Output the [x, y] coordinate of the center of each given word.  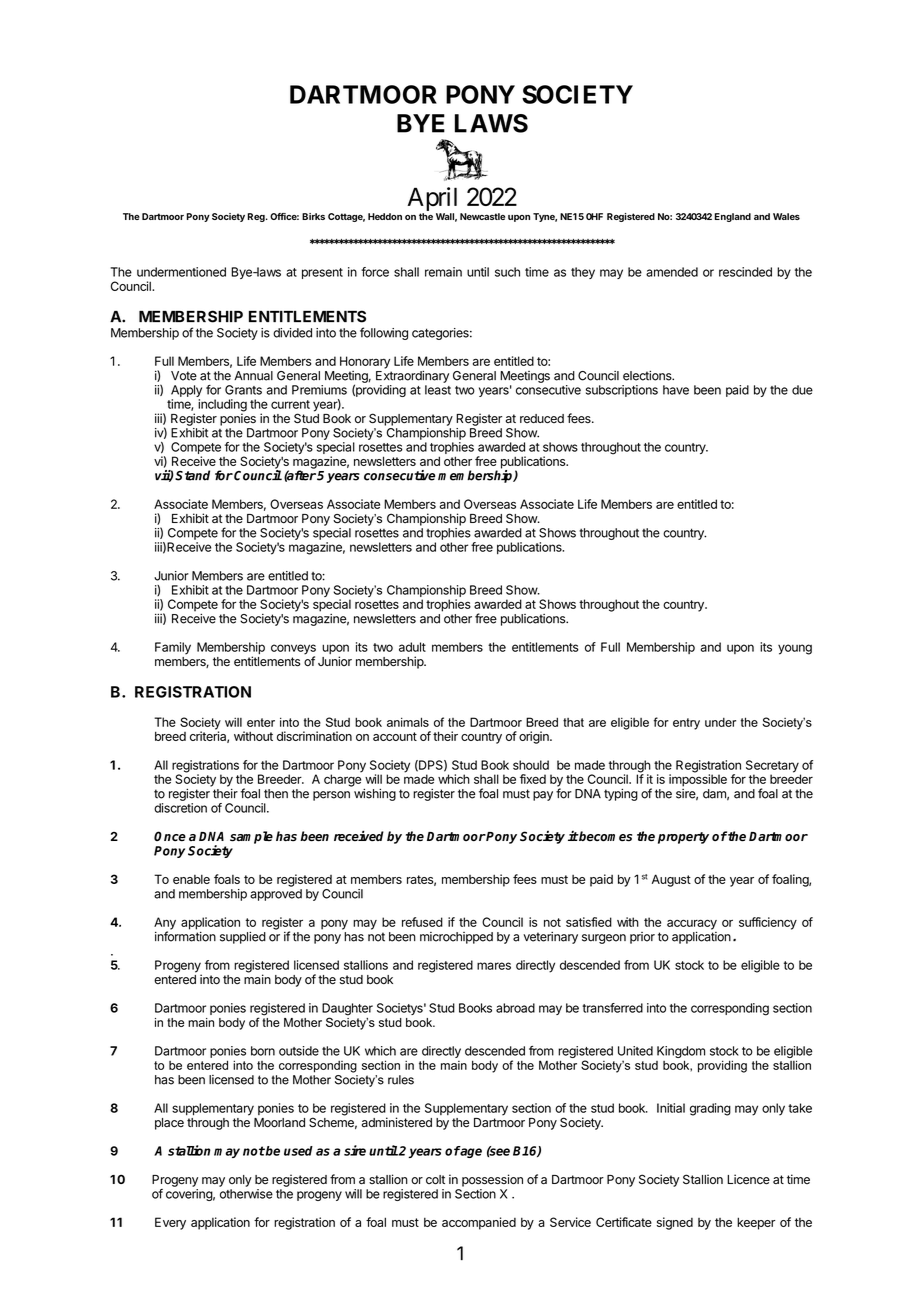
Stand [192, 475]
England [733, 217]
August [671, 880]
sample [251, 837]
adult [412, 647]
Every [170, 1223]
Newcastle [482, 216]
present [322, 273]
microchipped [456, 938]
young [795, 649]
